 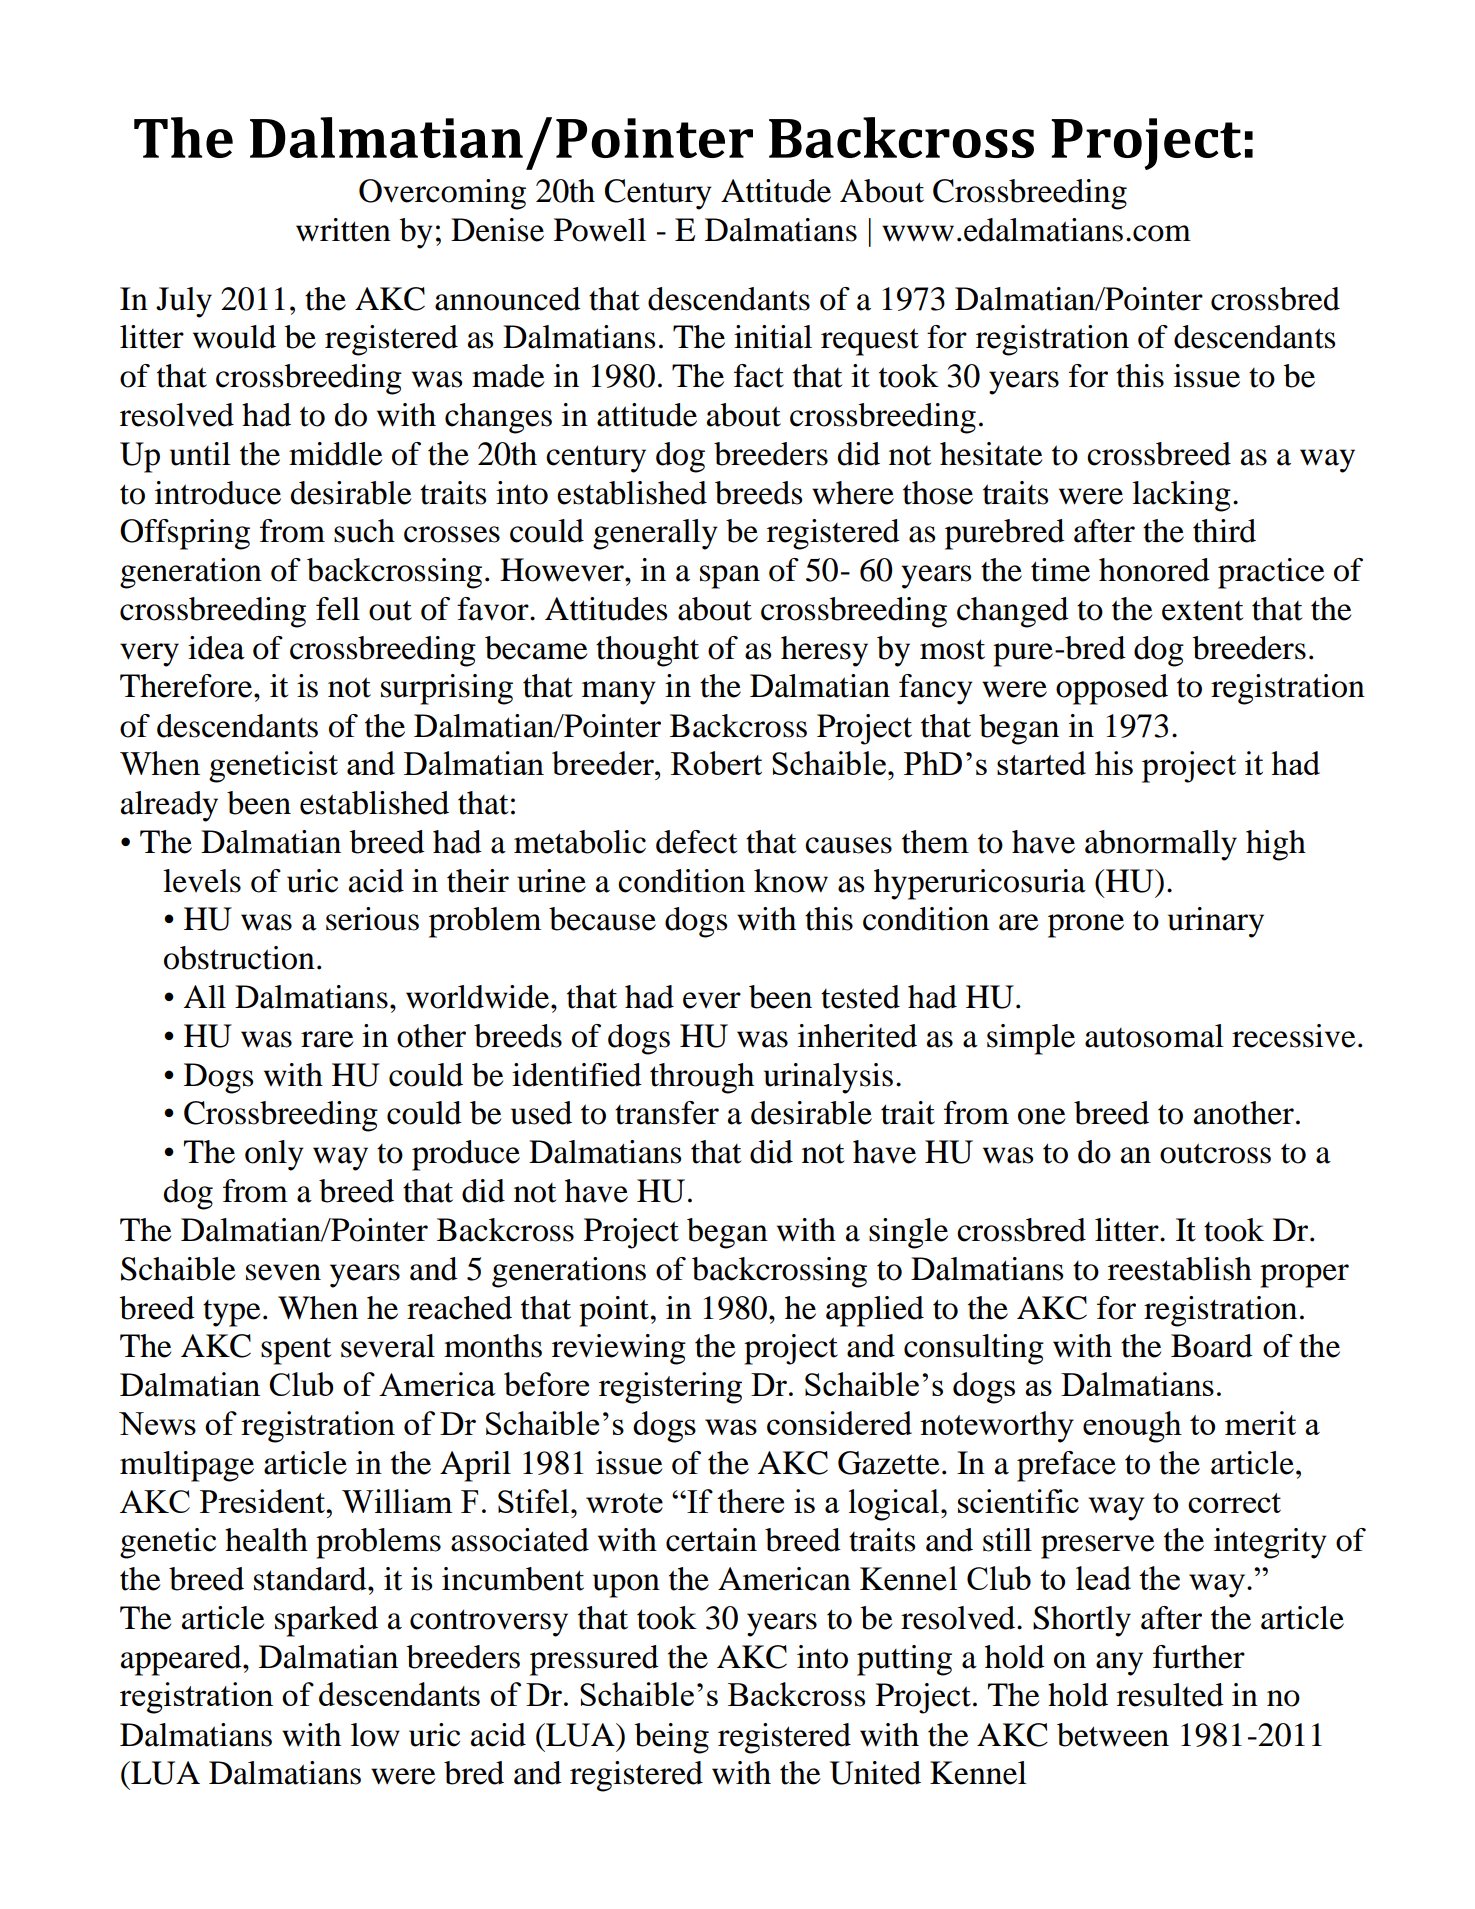 What do you see at coordinates (870, 342) in the document?
I see `request` at bounding box center [870, 342].
